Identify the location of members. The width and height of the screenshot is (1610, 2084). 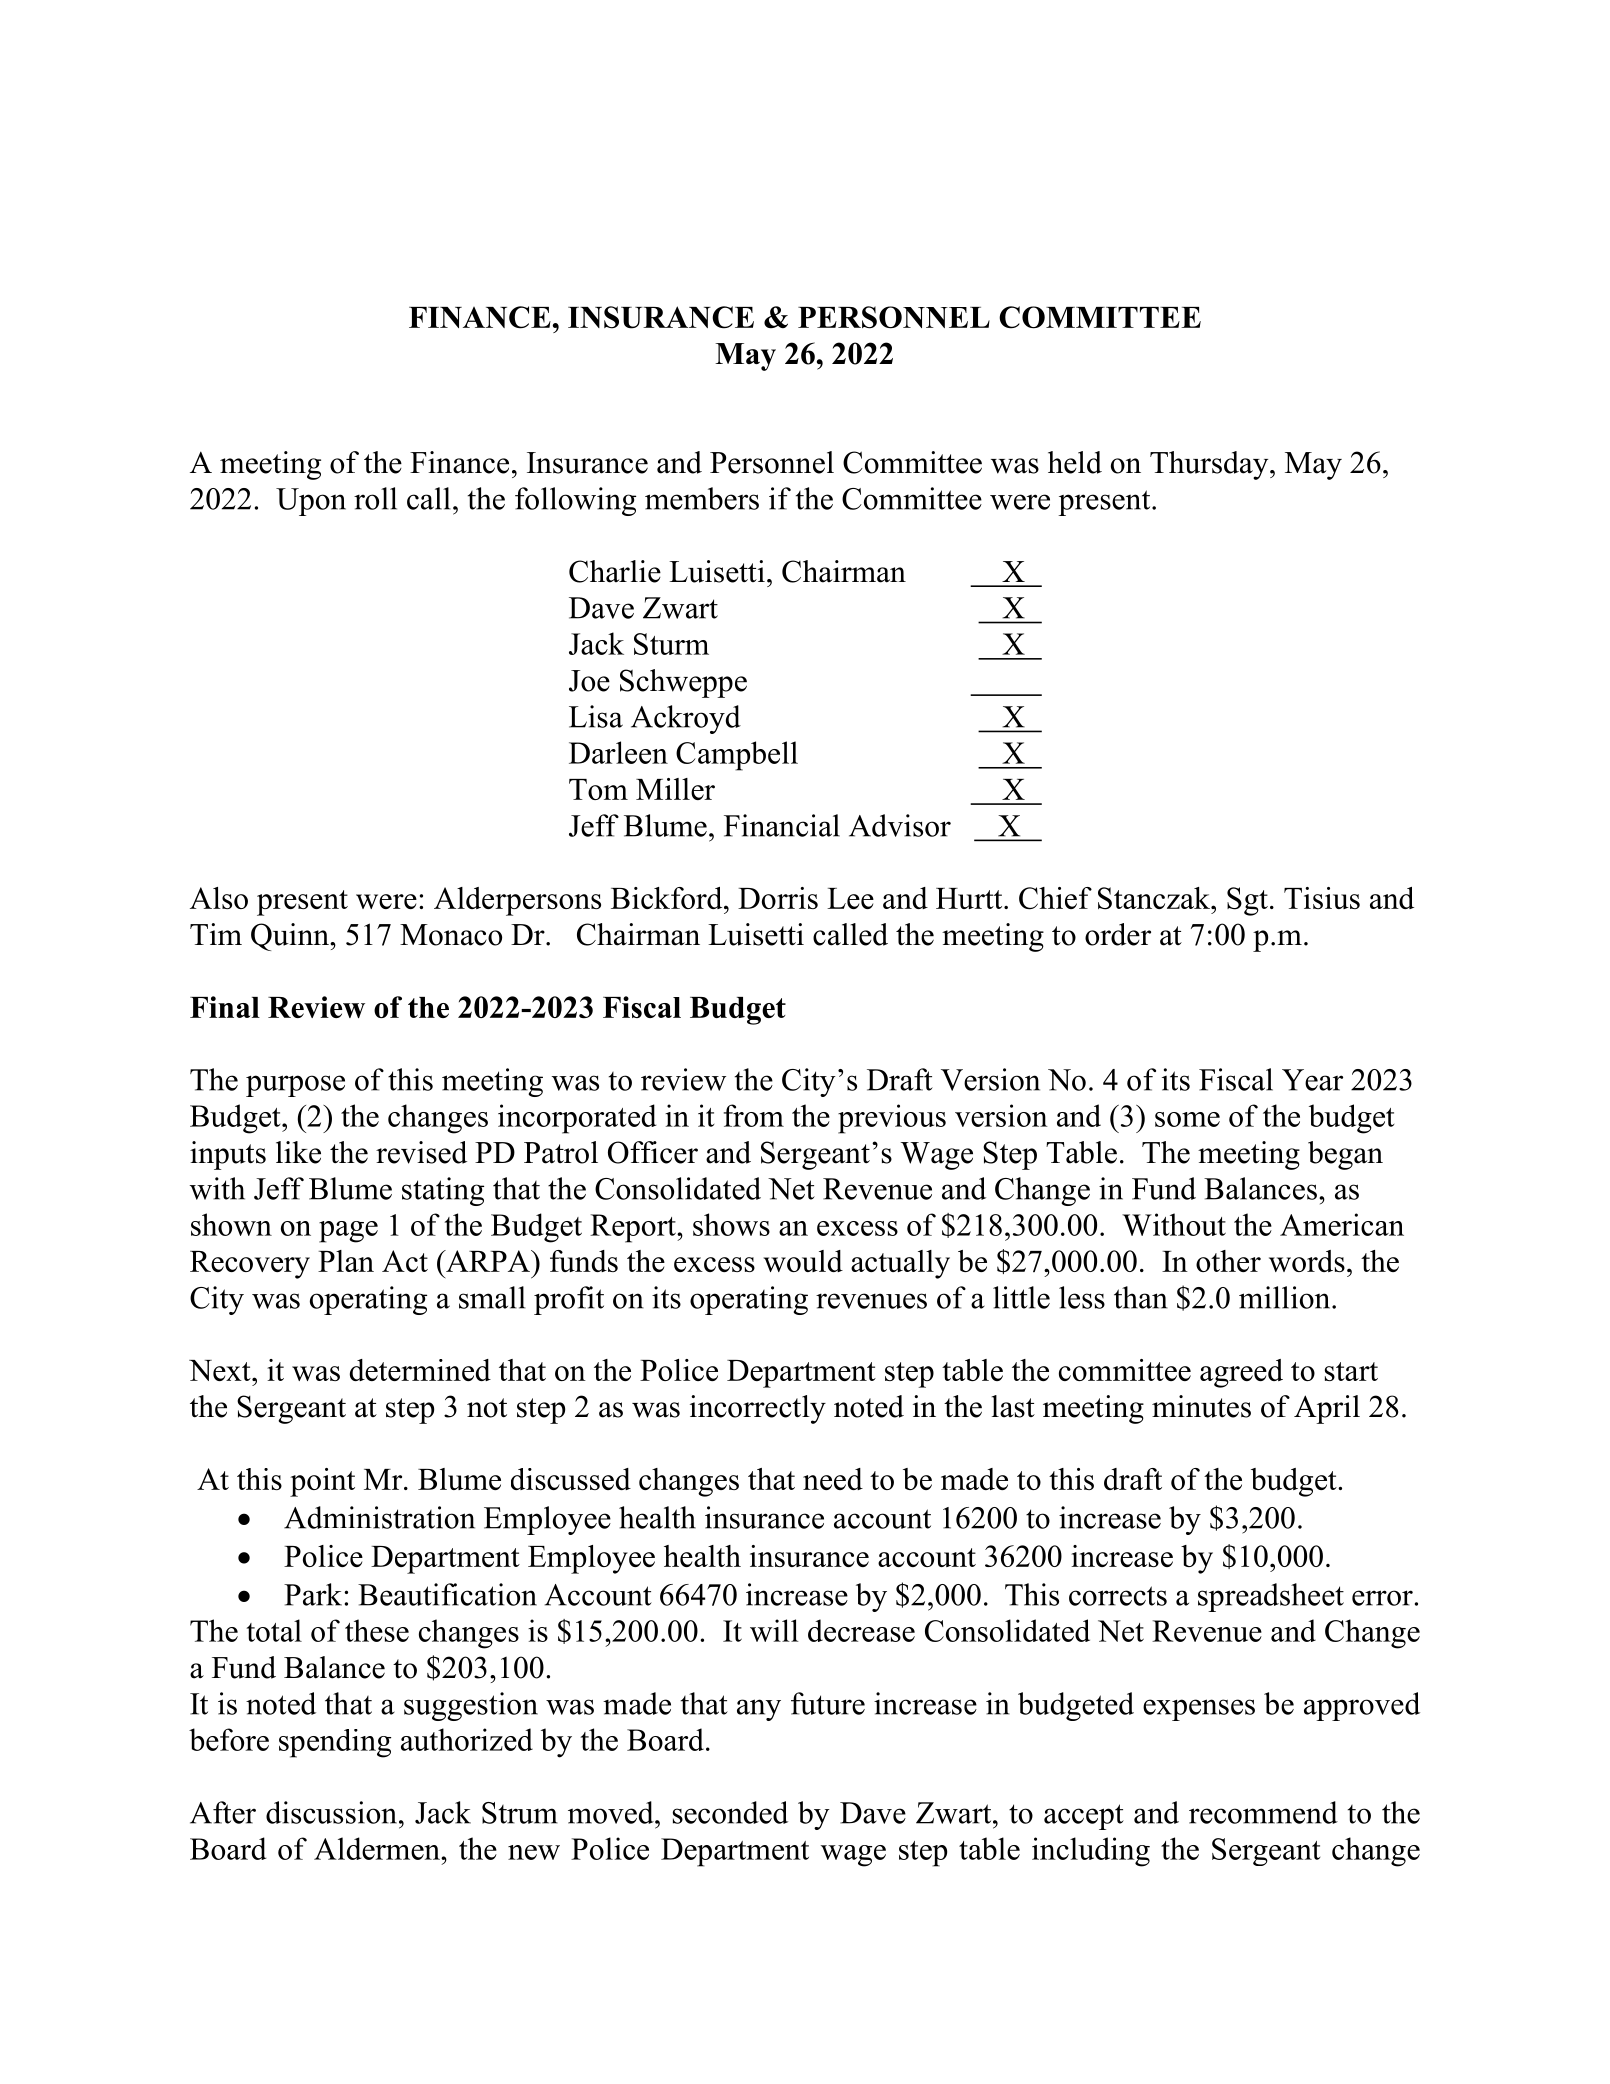
(702, 498).
